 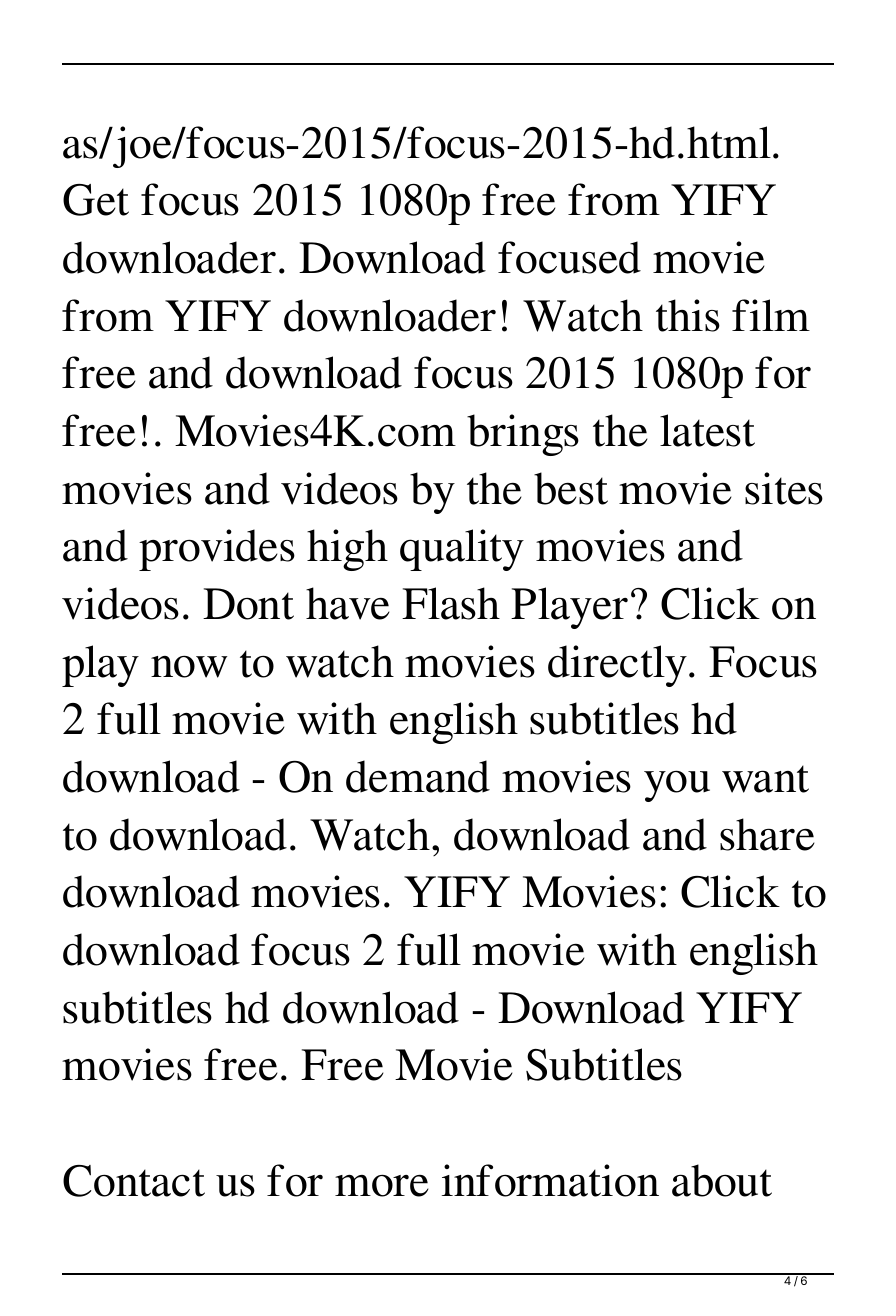 What do you see at coordinates (134, 1181) in the image?
I see `Contact` at bounding box center [134, 1181].
